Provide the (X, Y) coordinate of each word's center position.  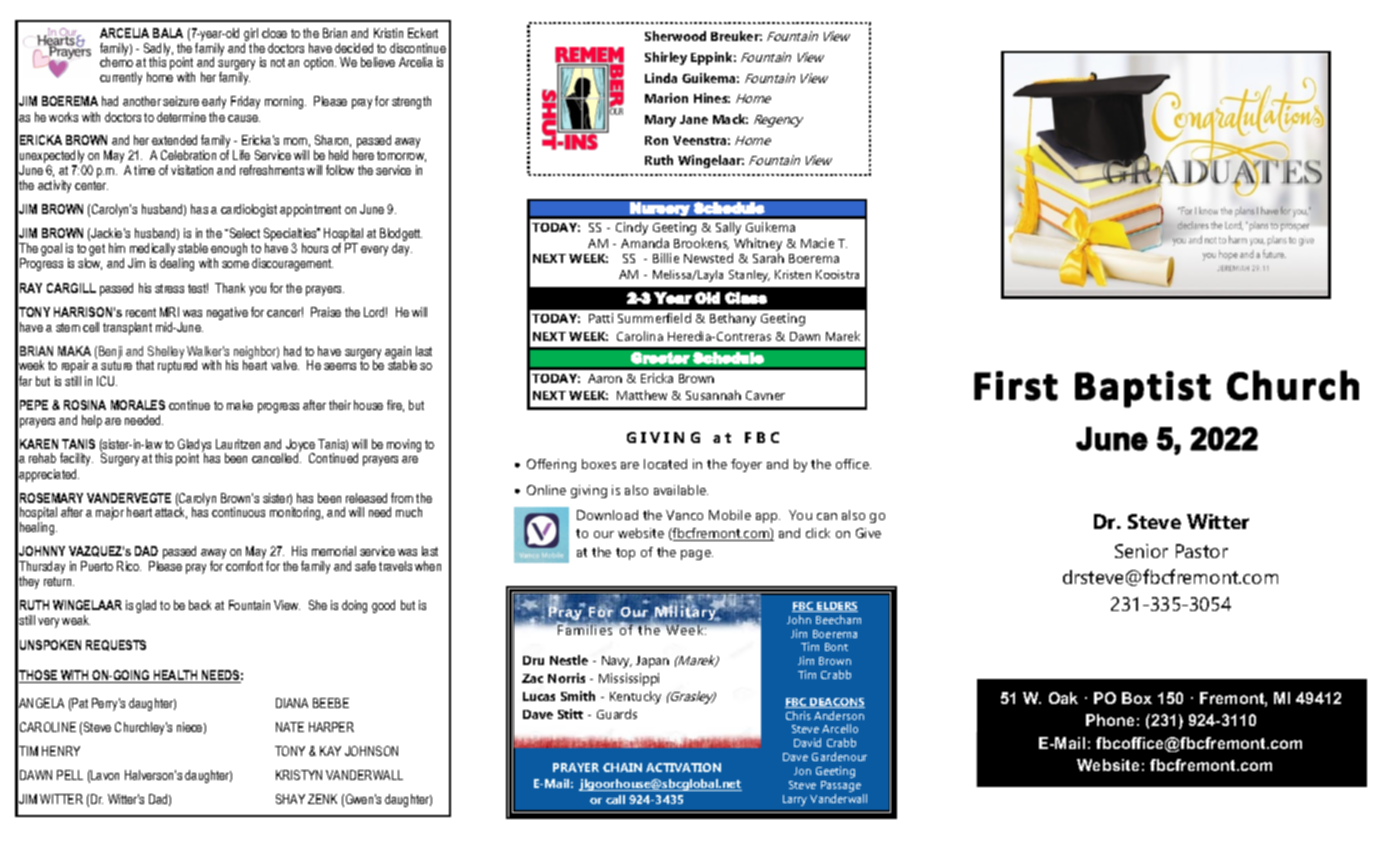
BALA (168, 33)
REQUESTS (116, 645)
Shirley (666, 58)
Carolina (640, 336)
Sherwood (675, 36)
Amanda (645, 243)
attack (171, 512)
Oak (1063, 698)
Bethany (733, 319)
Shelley (166, 354)
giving (589, 491)
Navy (617, 662)
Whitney (757, 246)
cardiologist (249, 210)
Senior (1141, 551)
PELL (70, 775)
